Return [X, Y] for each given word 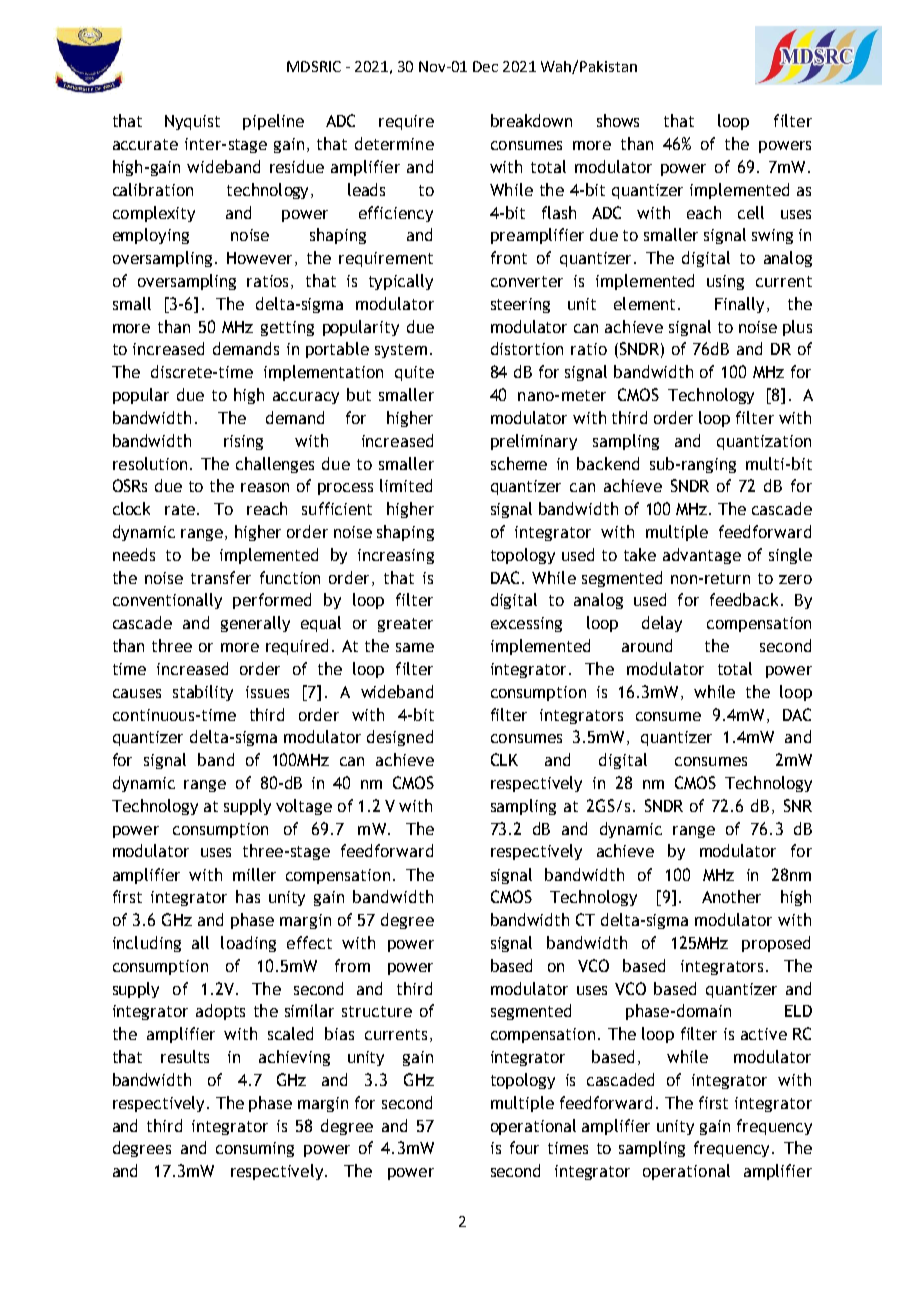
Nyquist [192, 122]
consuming [255, 1149]
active [764, 1034]
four [524, 1147]
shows [618, 120]
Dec [485, 66]
